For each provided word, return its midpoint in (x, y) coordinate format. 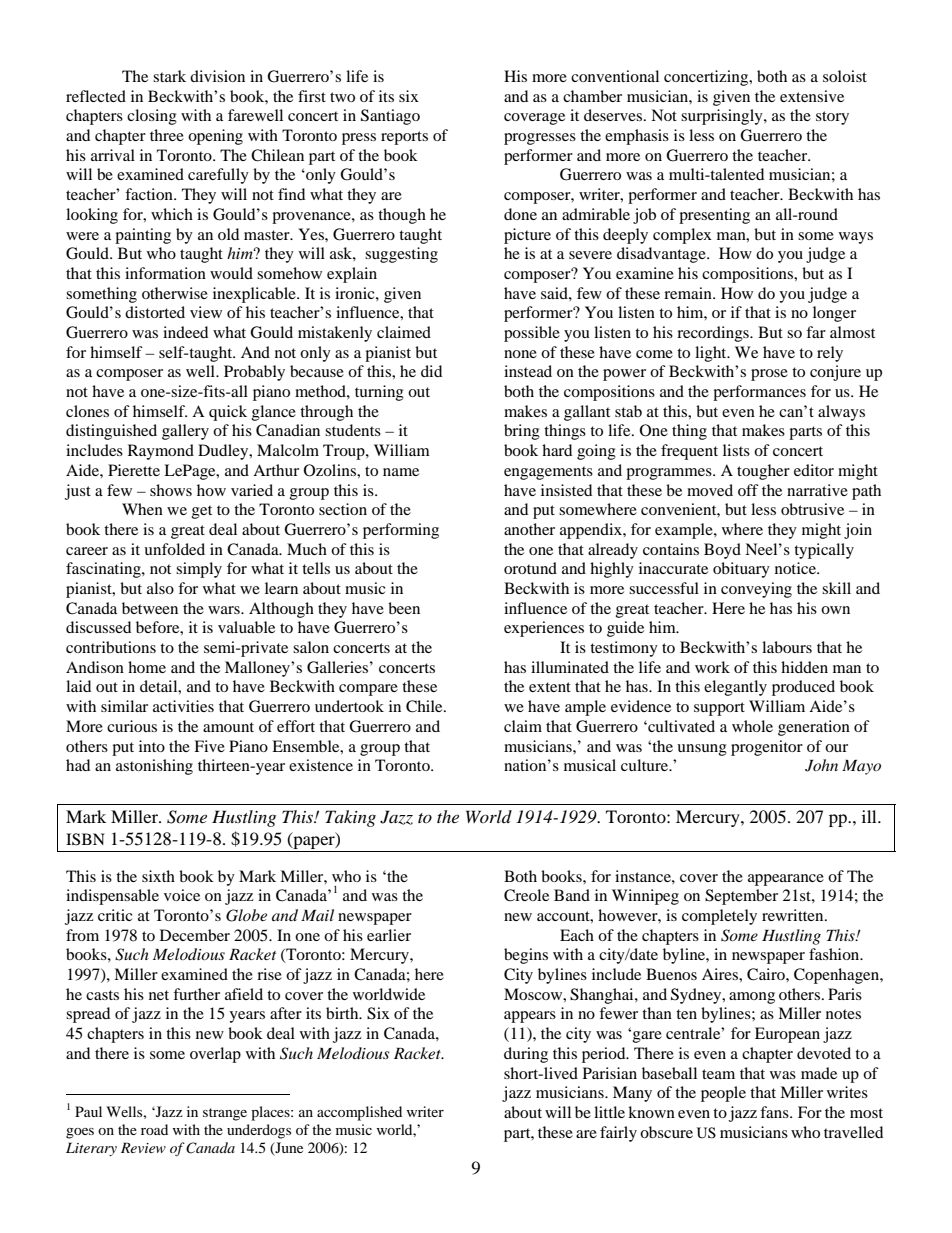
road (154, 1129)
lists (736, 450)
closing (152, 117)
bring (522, 432)
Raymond (161, 452)
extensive (812, 96)
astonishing (154, 767)
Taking (350, 818)
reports (404, 138)
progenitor (767, 748)
